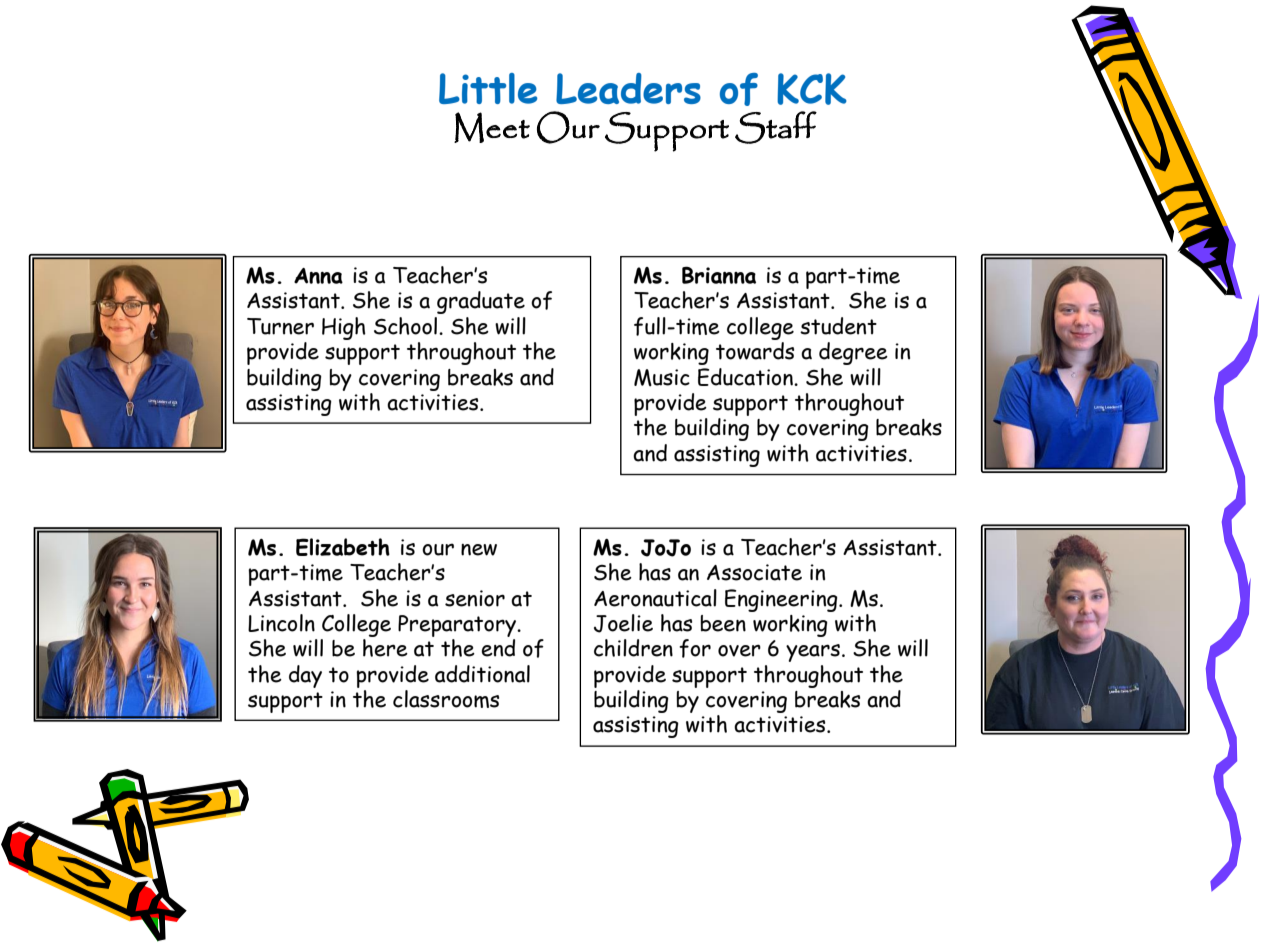  What do you see at coordinates (662, 378) in the screenshot?
I see `Music` at bounding box center [662, 378].
